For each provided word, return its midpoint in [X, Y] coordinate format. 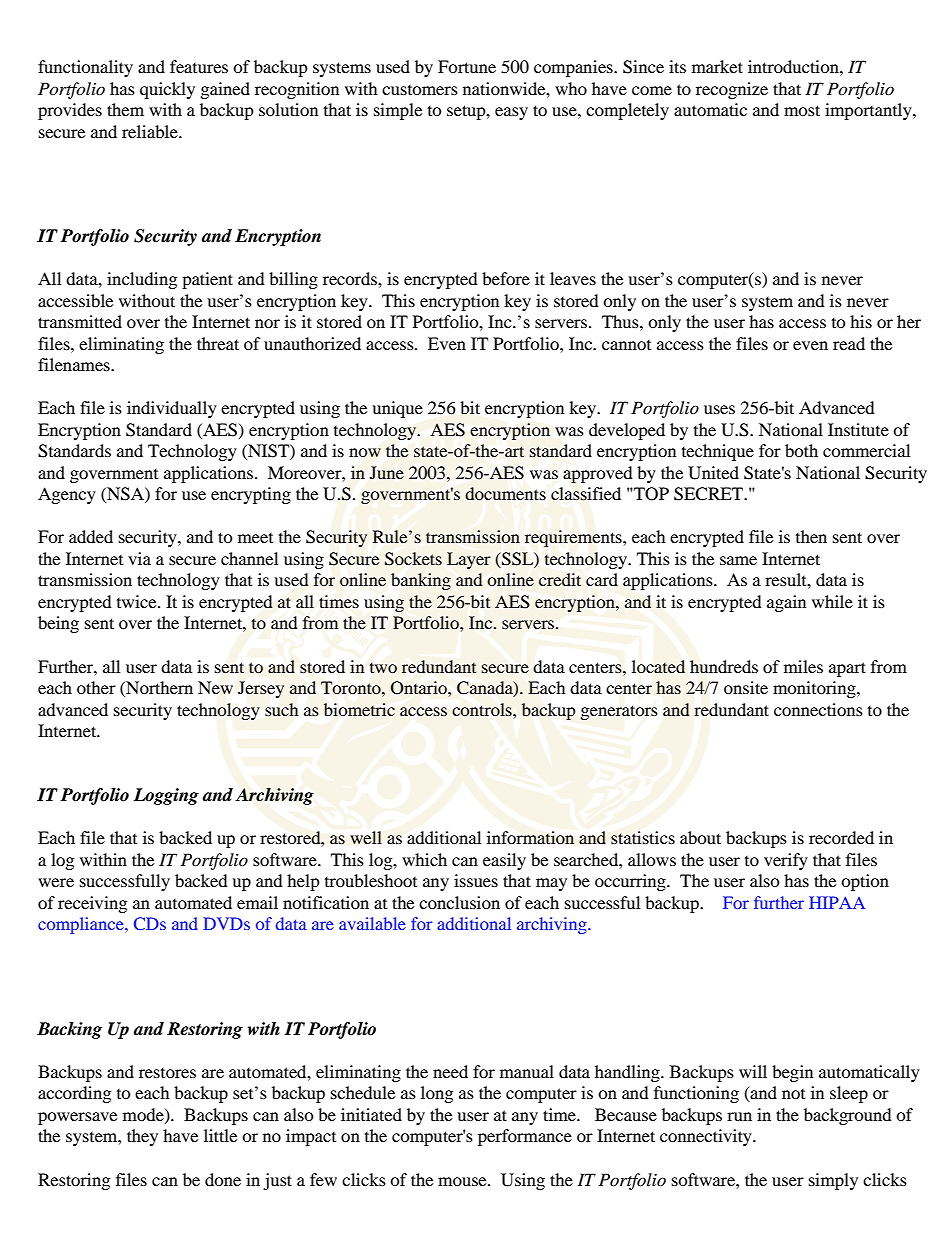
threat [218, 343]
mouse [463, 1181]
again [786, 603]
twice [138, 601]
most [802, 110]
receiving [92, 904]
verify [786, 861]
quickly [167, 90]
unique [397, 409]
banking [421, 581]
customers [420, 90]
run [739, 1116]
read [849, 343]
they [142, 1137]
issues [476, 880]
